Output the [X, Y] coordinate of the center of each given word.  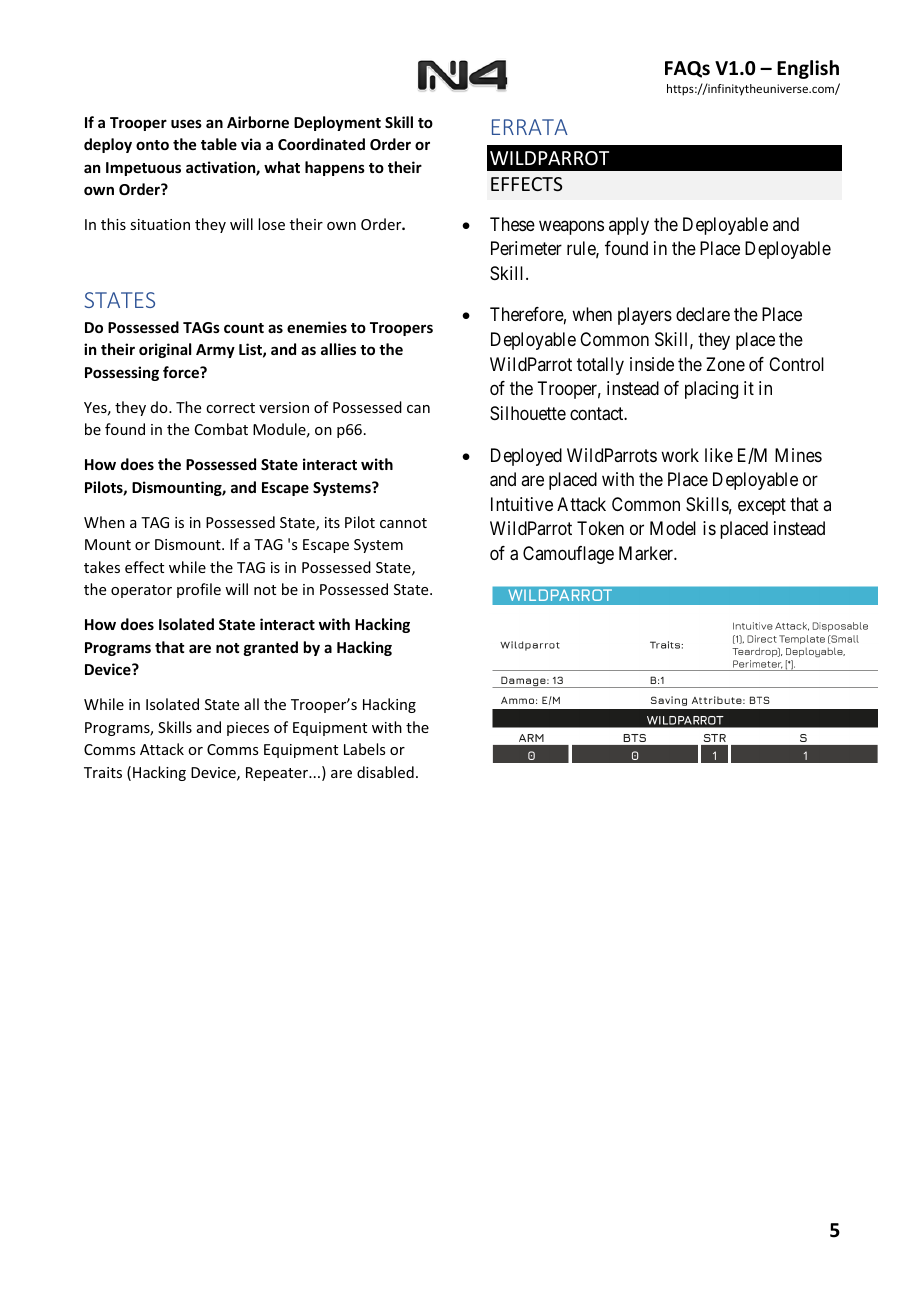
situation [160, 224]
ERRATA [530, 127]
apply [629, 226]
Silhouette [528, 413]
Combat [221, 429]
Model [673, 528]
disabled [385, 772]
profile [199, 590]
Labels [364, 749]
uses [186, 123]
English [808, 69]
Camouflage [568, 555]
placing [711, 390]
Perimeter [526, 248]
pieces [248, 729]
